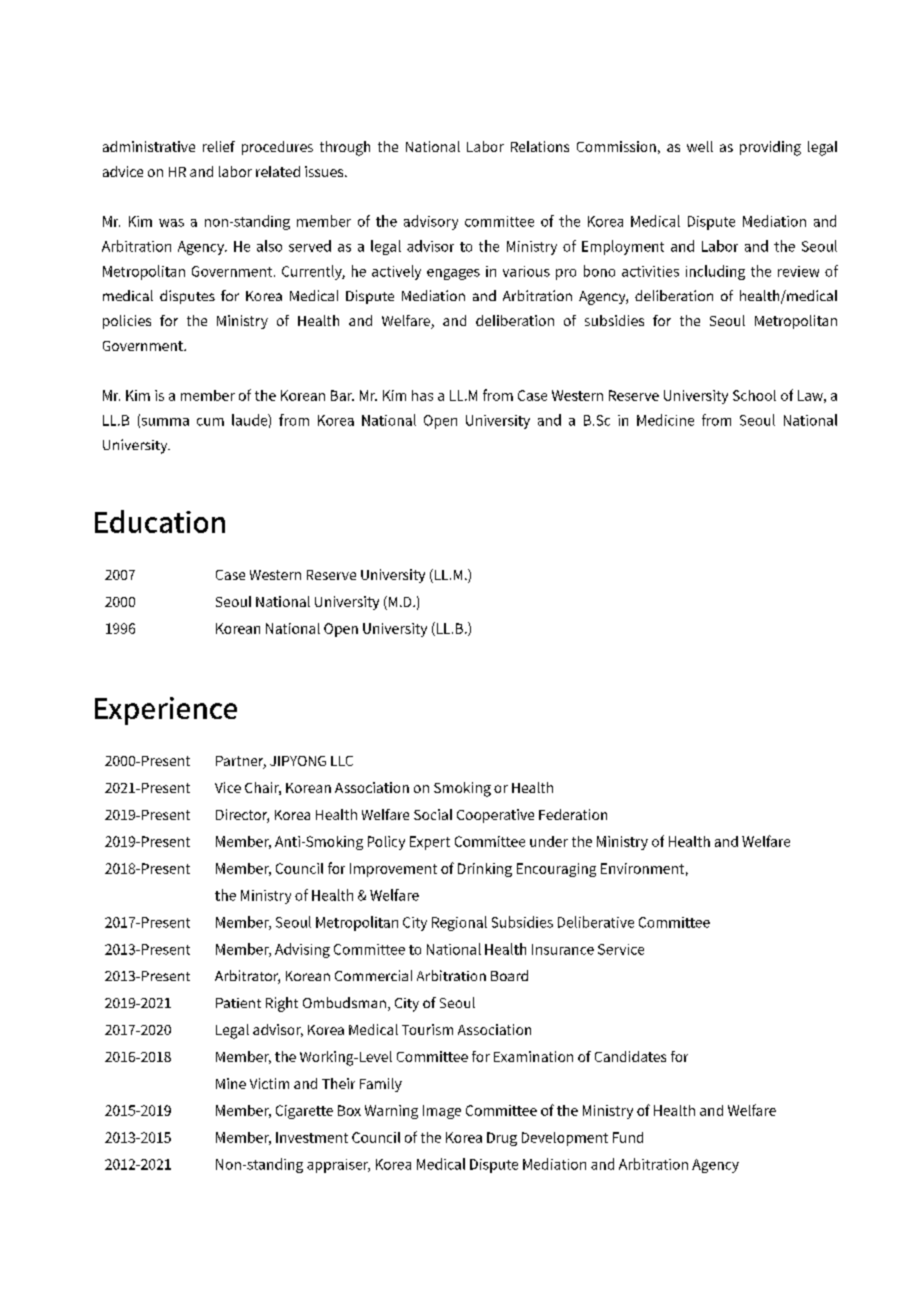 Image resolution: width=924 pixels, height=1308 pixels. What do you see at coordinates (433, 814) in the screenshot?
I see `Social` at bounding box center [433, 814].
